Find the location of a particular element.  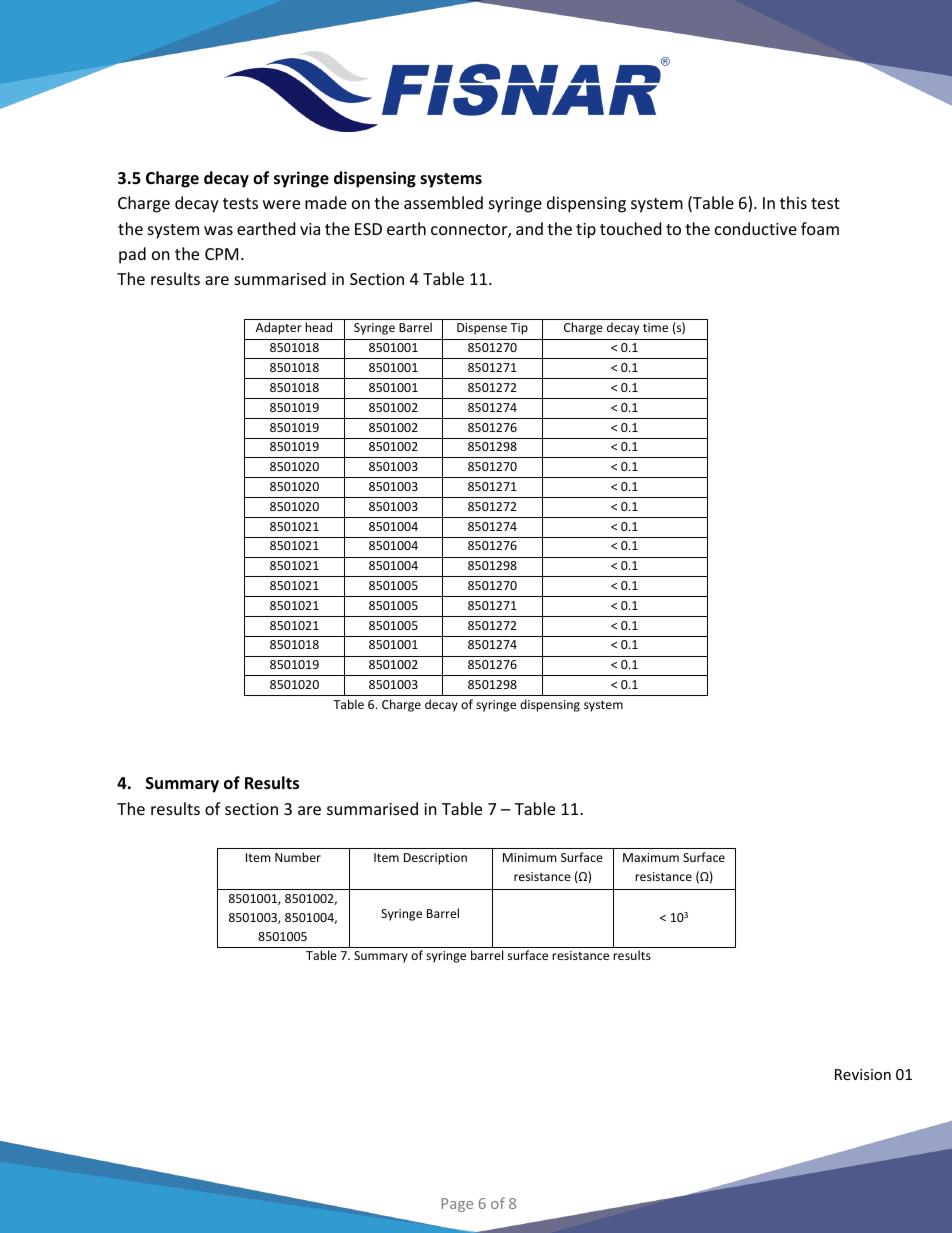

Maximum is located at coordinates (651, 857).
